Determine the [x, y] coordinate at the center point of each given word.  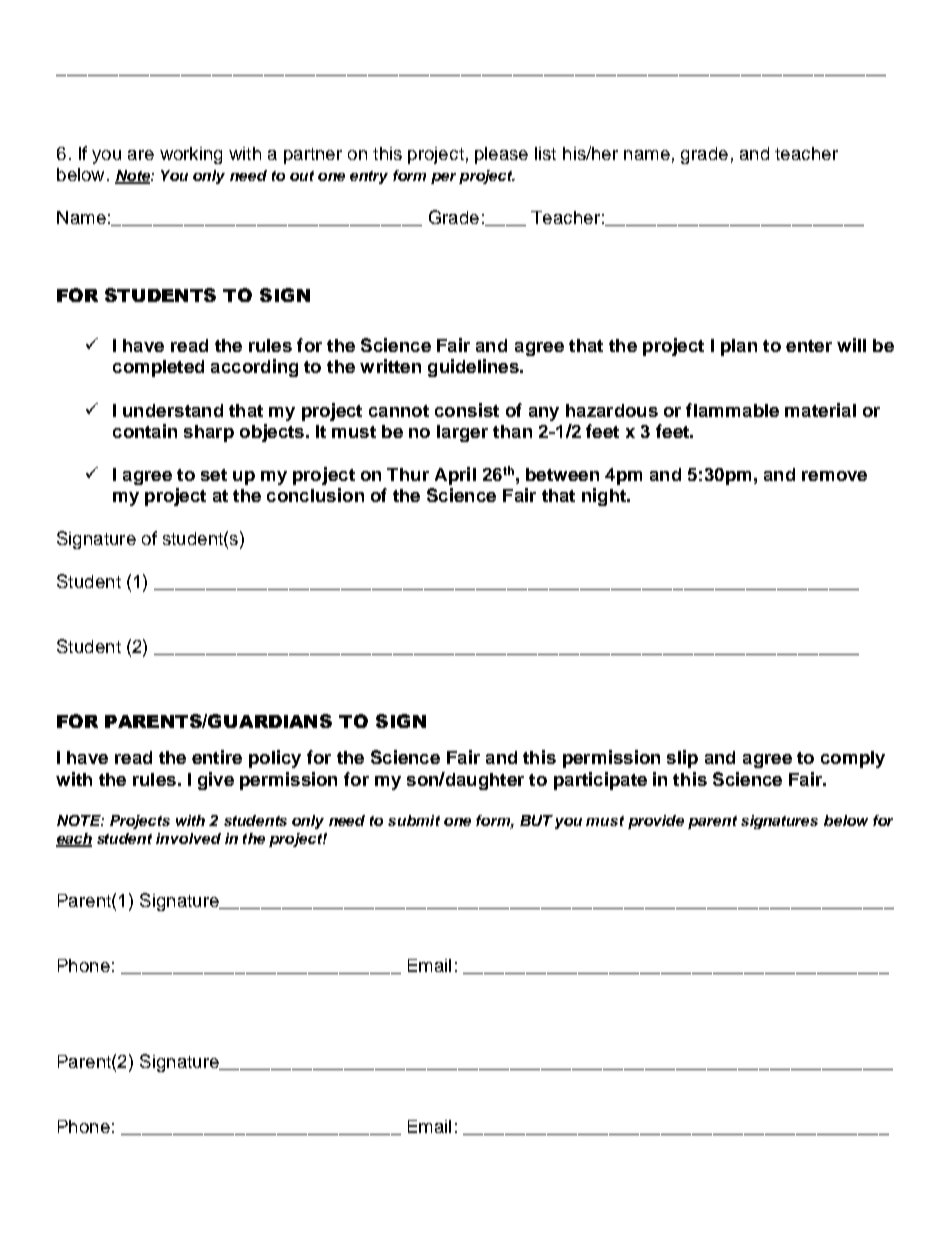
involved [188, 838]
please [501, 155]
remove [834, 476]
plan [739, 347]
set [214, 475]
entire [217, 757]
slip [682, 759]
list [545, 153]
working [191, 155]
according [254, 368]
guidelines [474, 368]
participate [600, 781]
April [455, 476]
